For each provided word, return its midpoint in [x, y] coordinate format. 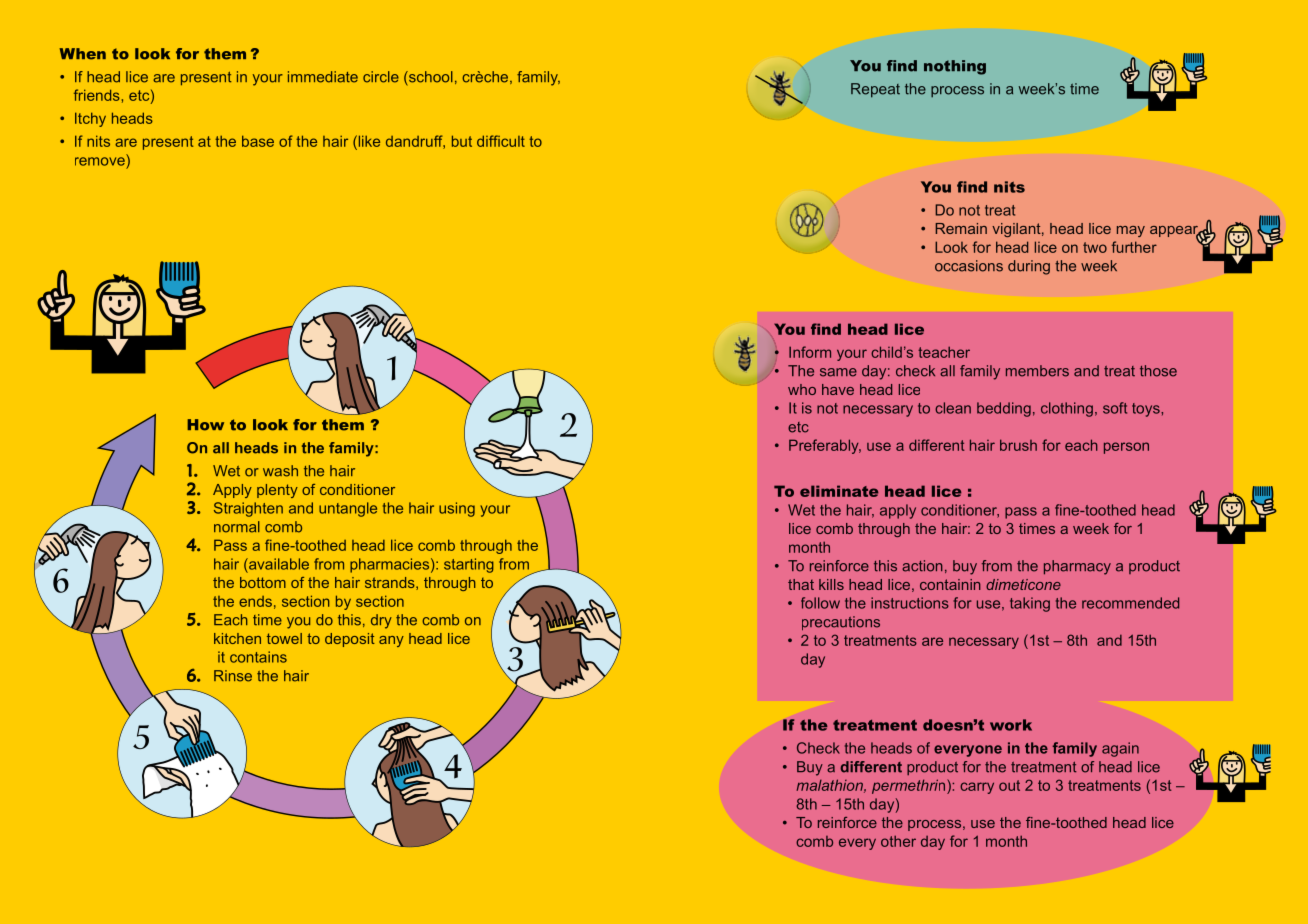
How [205, 425]
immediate [323, 77]
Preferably [825, 446]
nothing [955, 67]
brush [1018, 445]
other [898, 841]
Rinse [233, 676]
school [430, 77]
